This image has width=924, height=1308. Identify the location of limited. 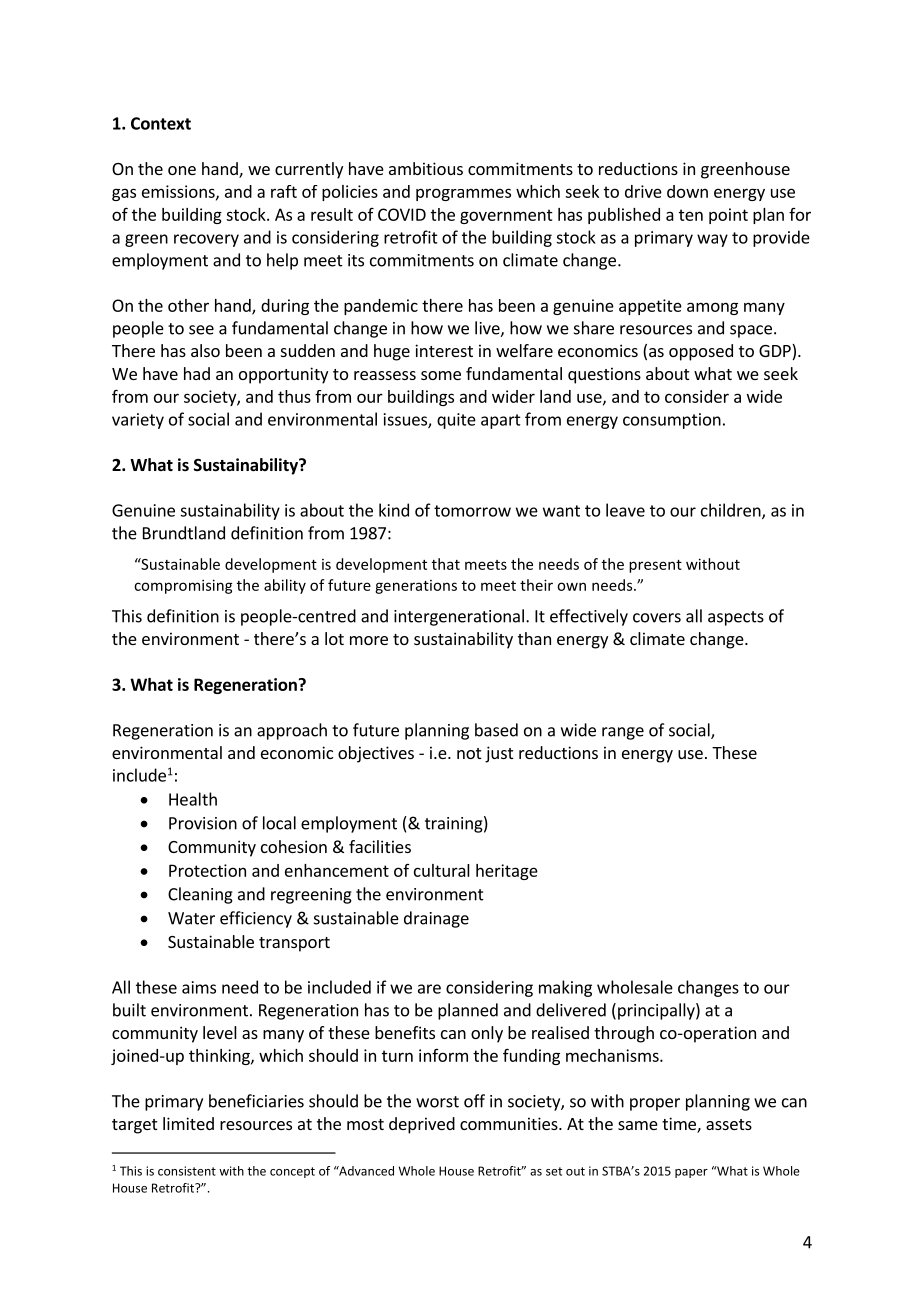
(188, 1123).
